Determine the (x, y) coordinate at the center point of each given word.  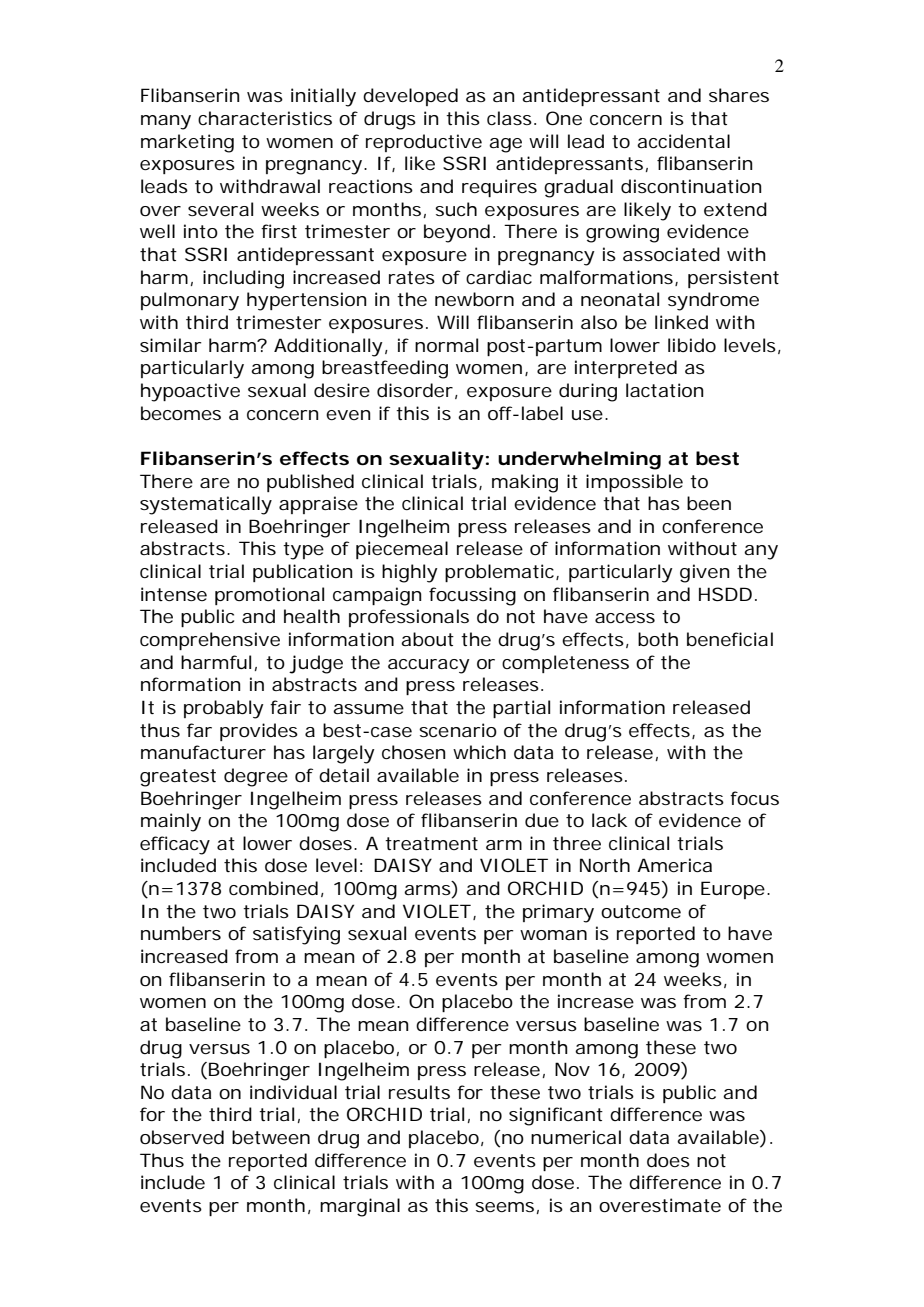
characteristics (265, 118)
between (271, 1137)
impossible (634, 483)
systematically (206, 505)
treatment (431, 843)
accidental (683, 141)
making (525, 483)
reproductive (424, 143)
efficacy (175, 845)
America (674, 865)
